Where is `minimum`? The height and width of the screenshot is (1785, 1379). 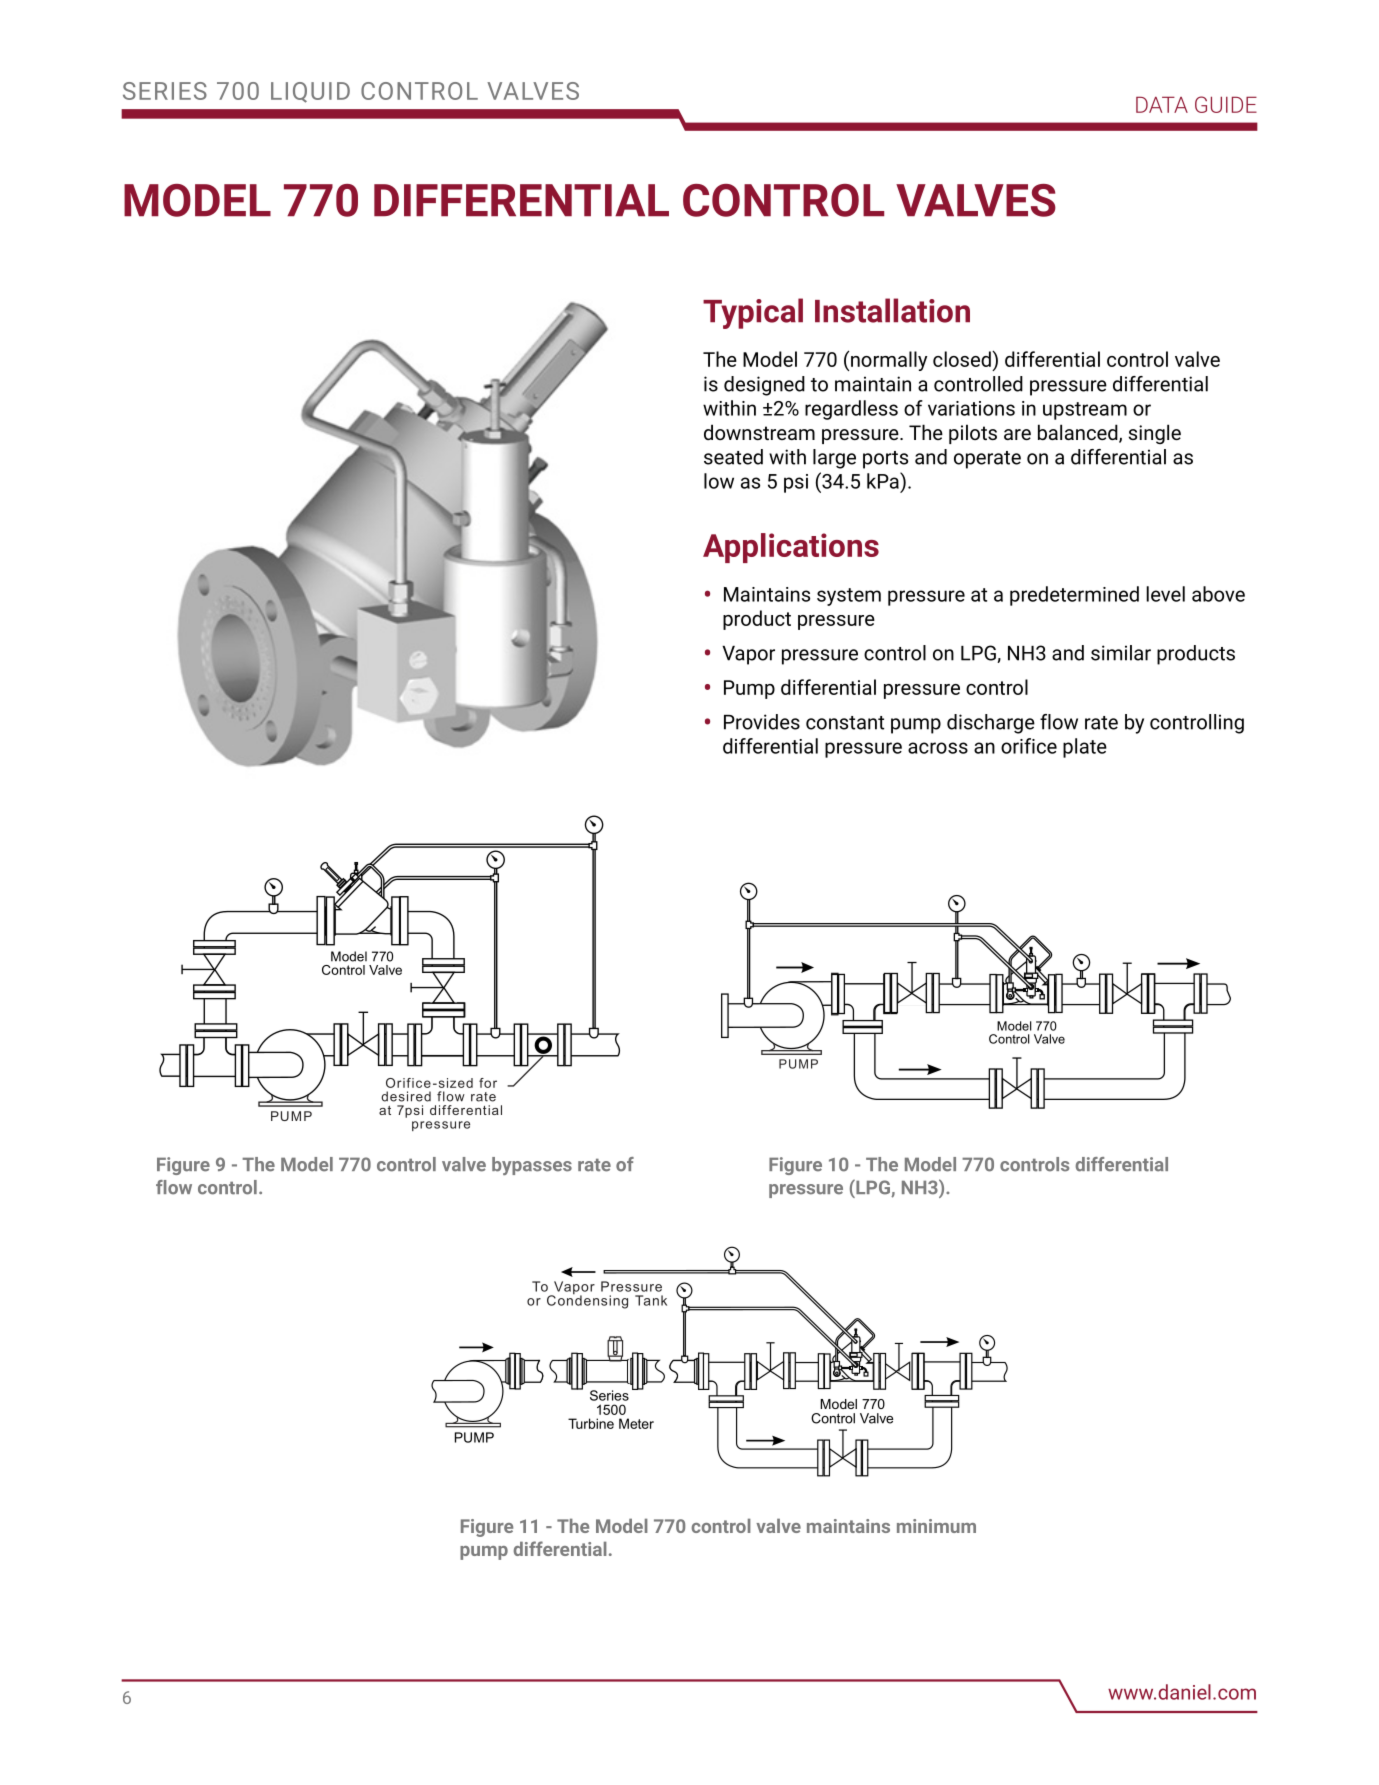
minimum is located at coordinates (936, 1526).
